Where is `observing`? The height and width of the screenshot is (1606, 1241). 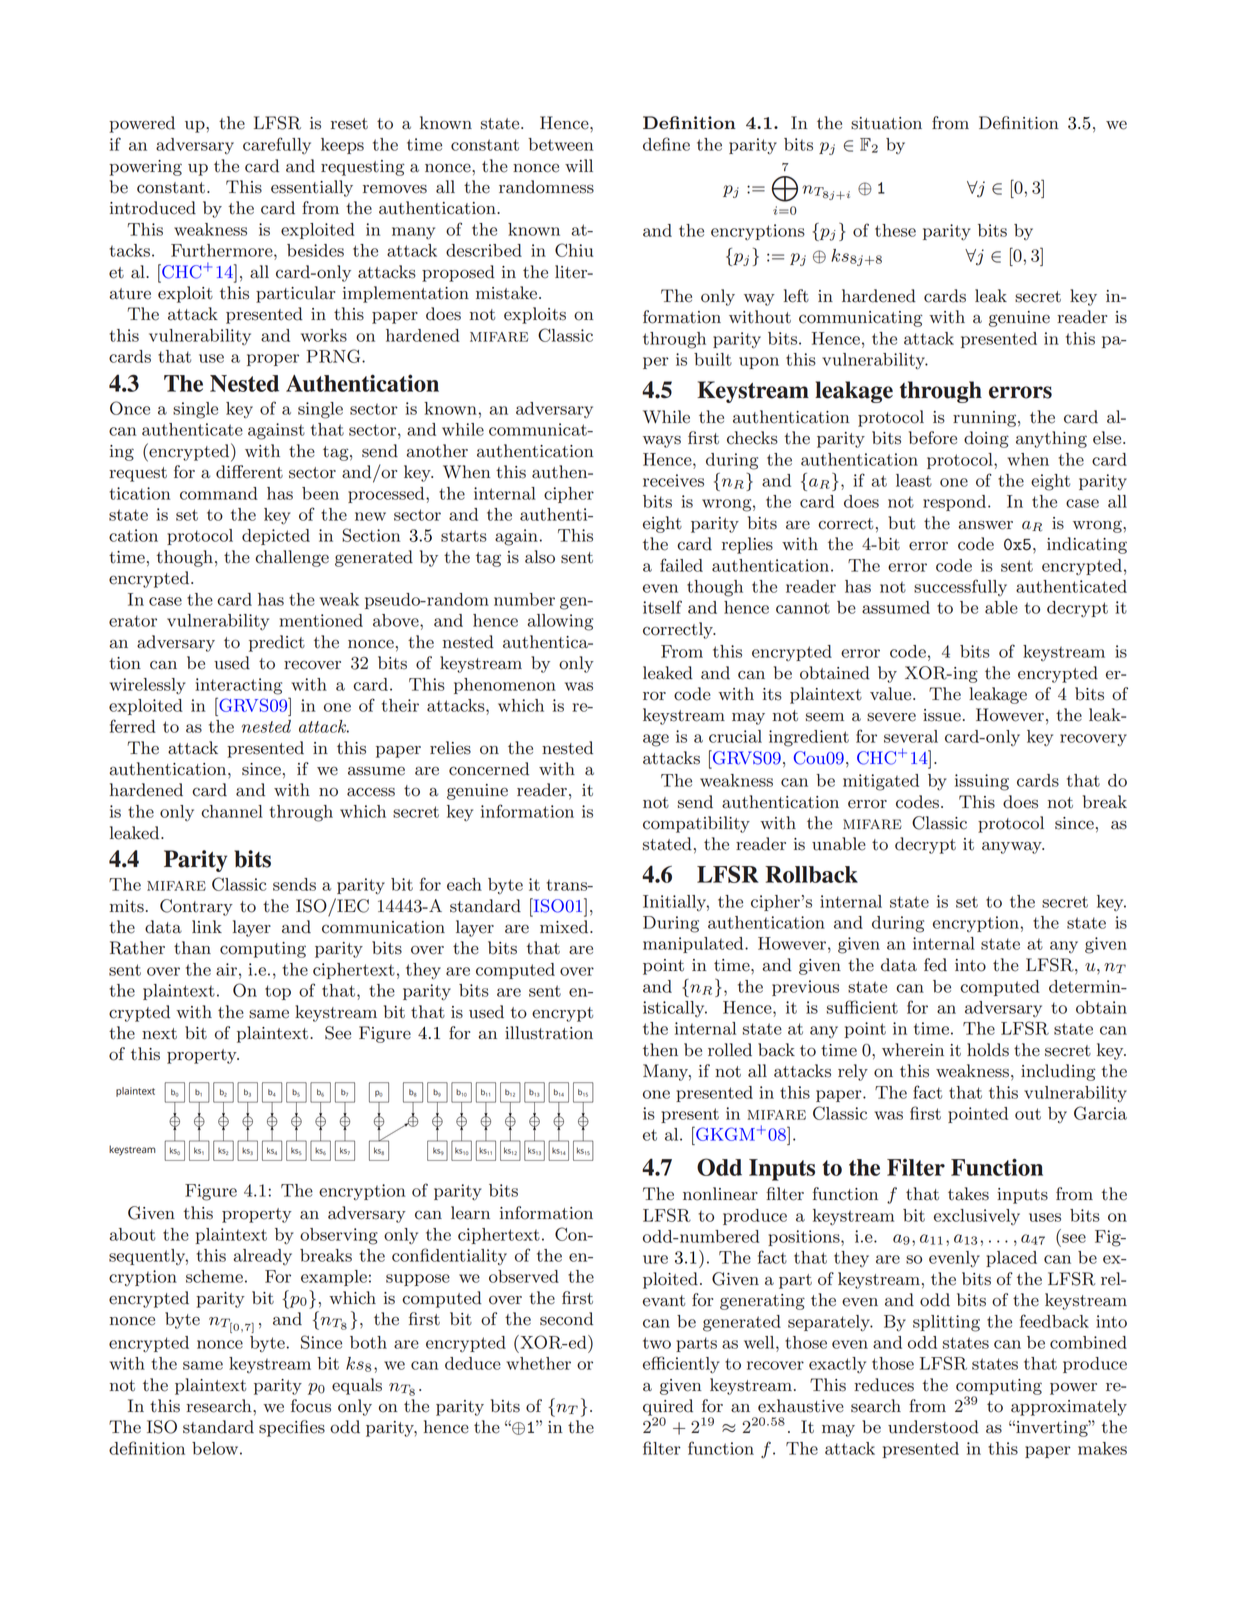 observing is located at coordinates (339, 1236).
